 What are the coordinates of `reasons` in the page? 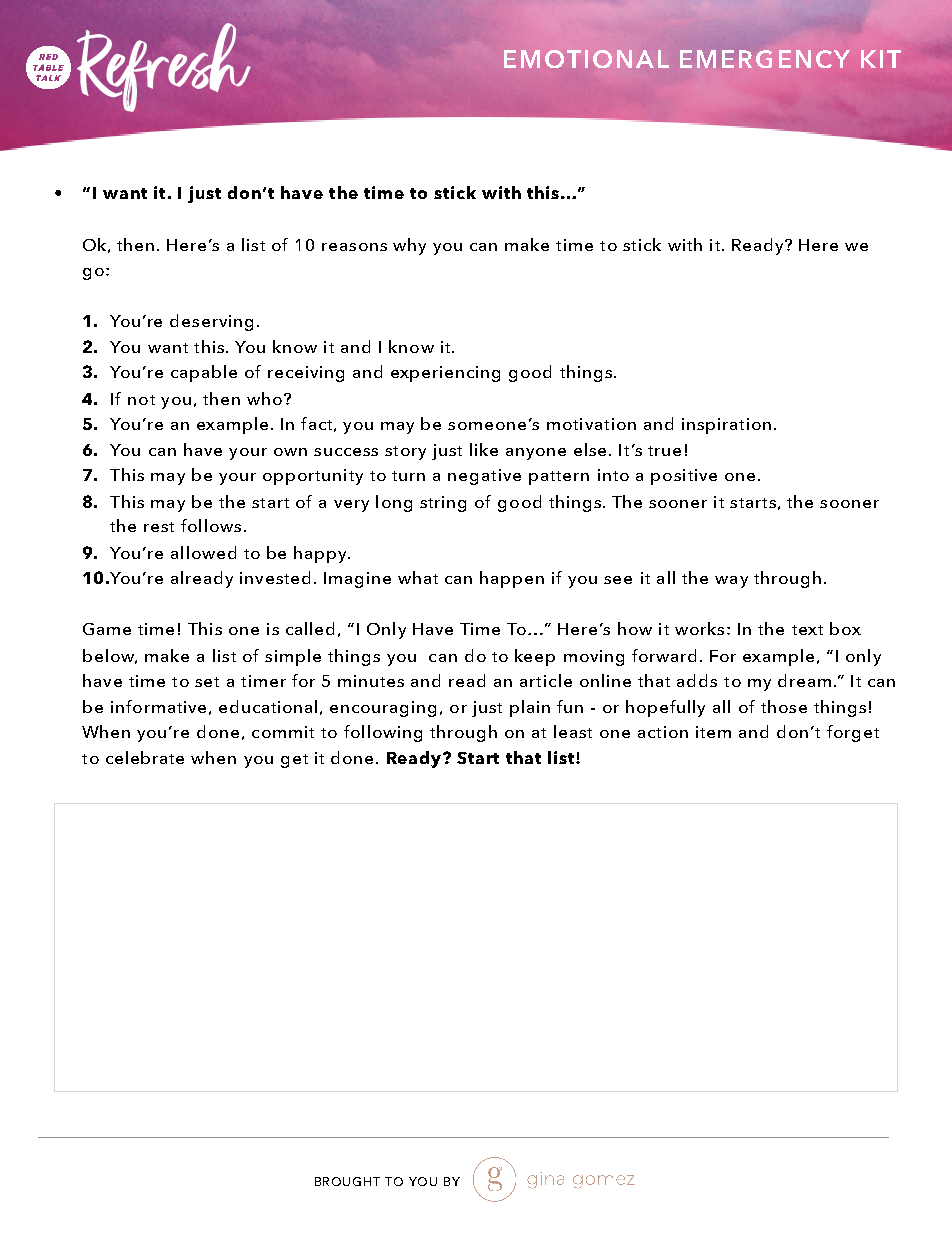 It's located at (354, 247).
